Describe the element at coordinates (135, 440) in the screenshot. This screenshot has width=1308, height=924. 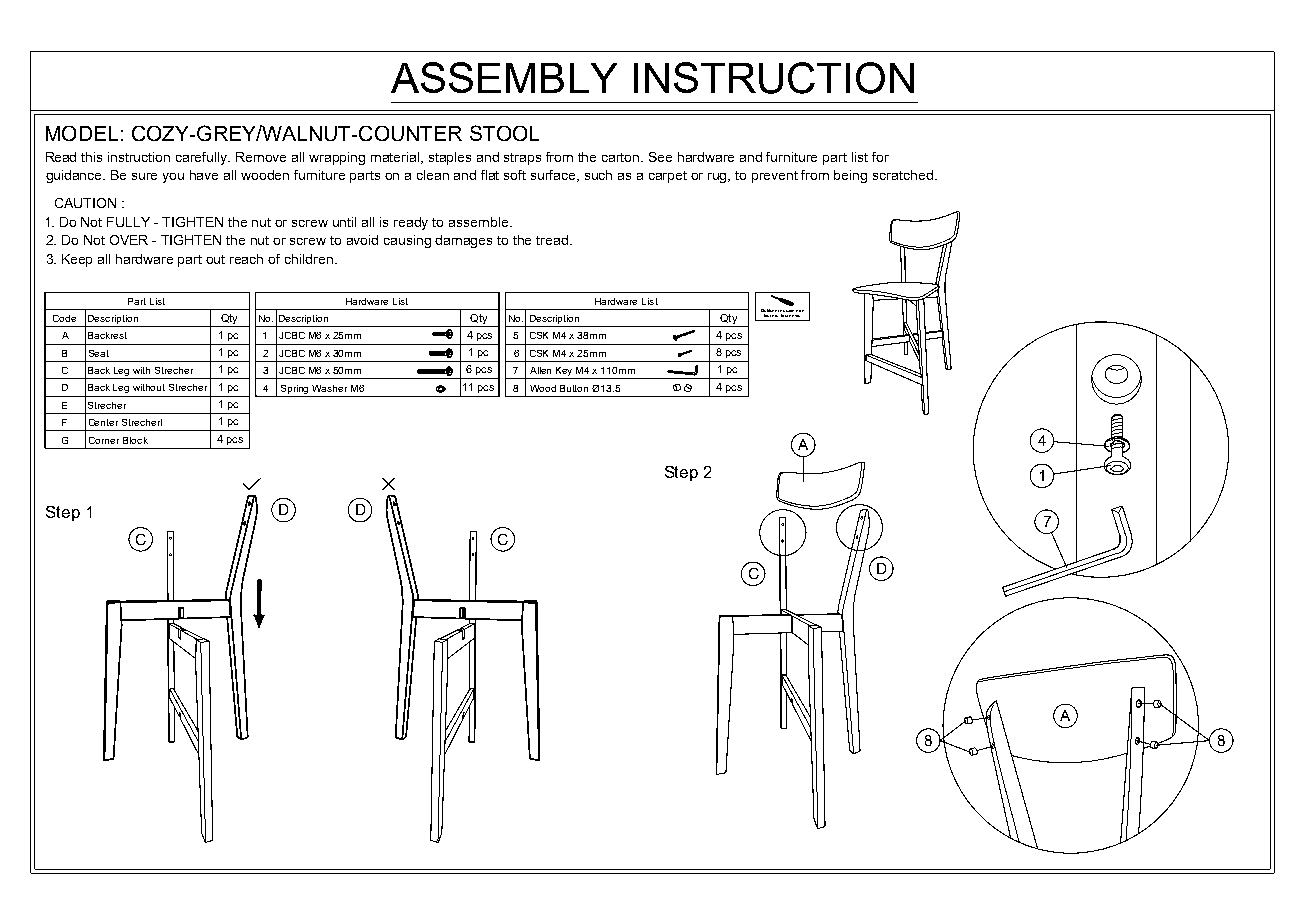
I see `Block` at that location.
